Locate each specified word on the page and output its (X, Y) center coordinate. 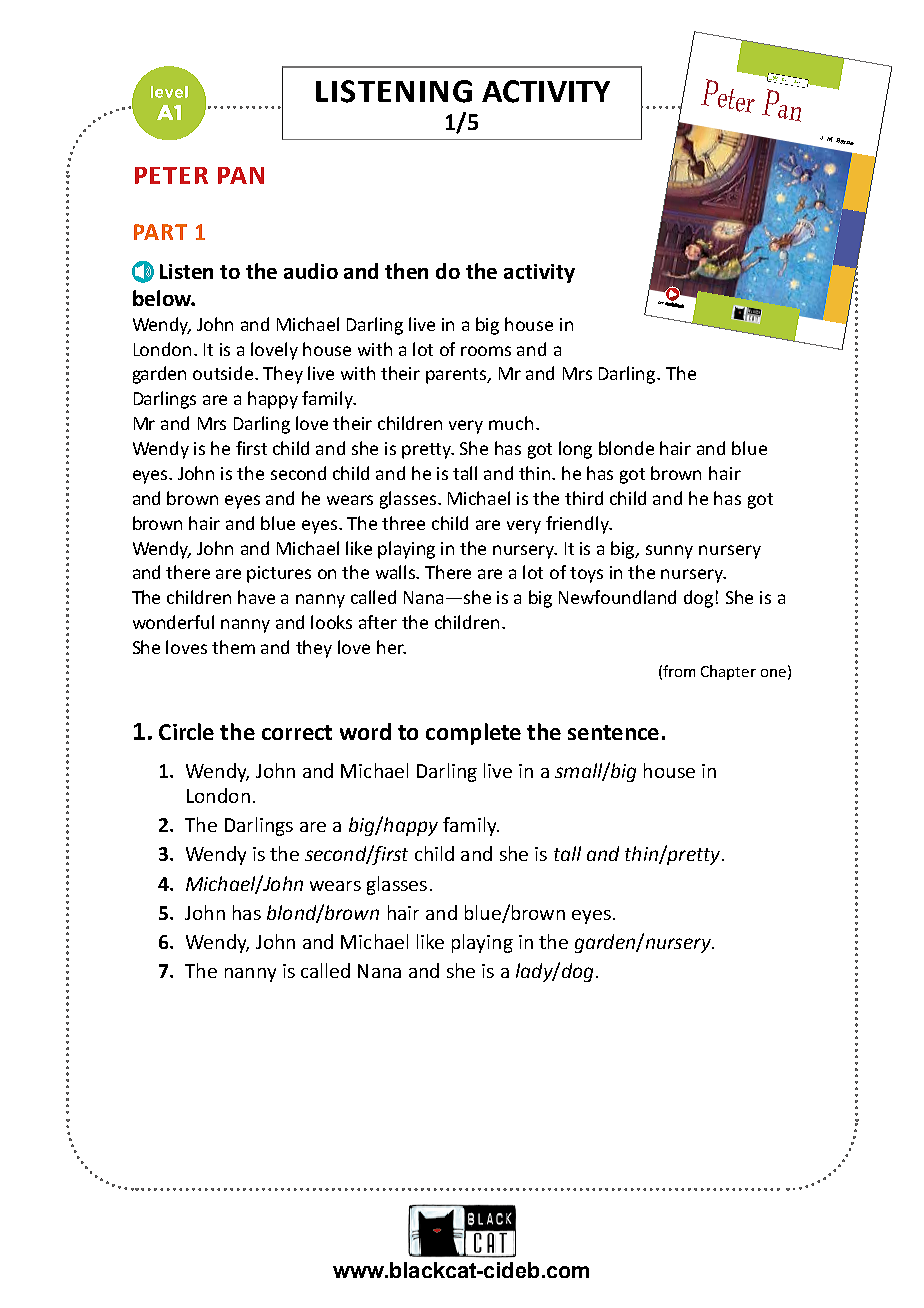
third (584, 498)
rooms (486, 351)
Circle (186, 731)
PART (160, 232)
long (575, 450)
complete (473, 734)
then (406, 271)
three (403, 523)
